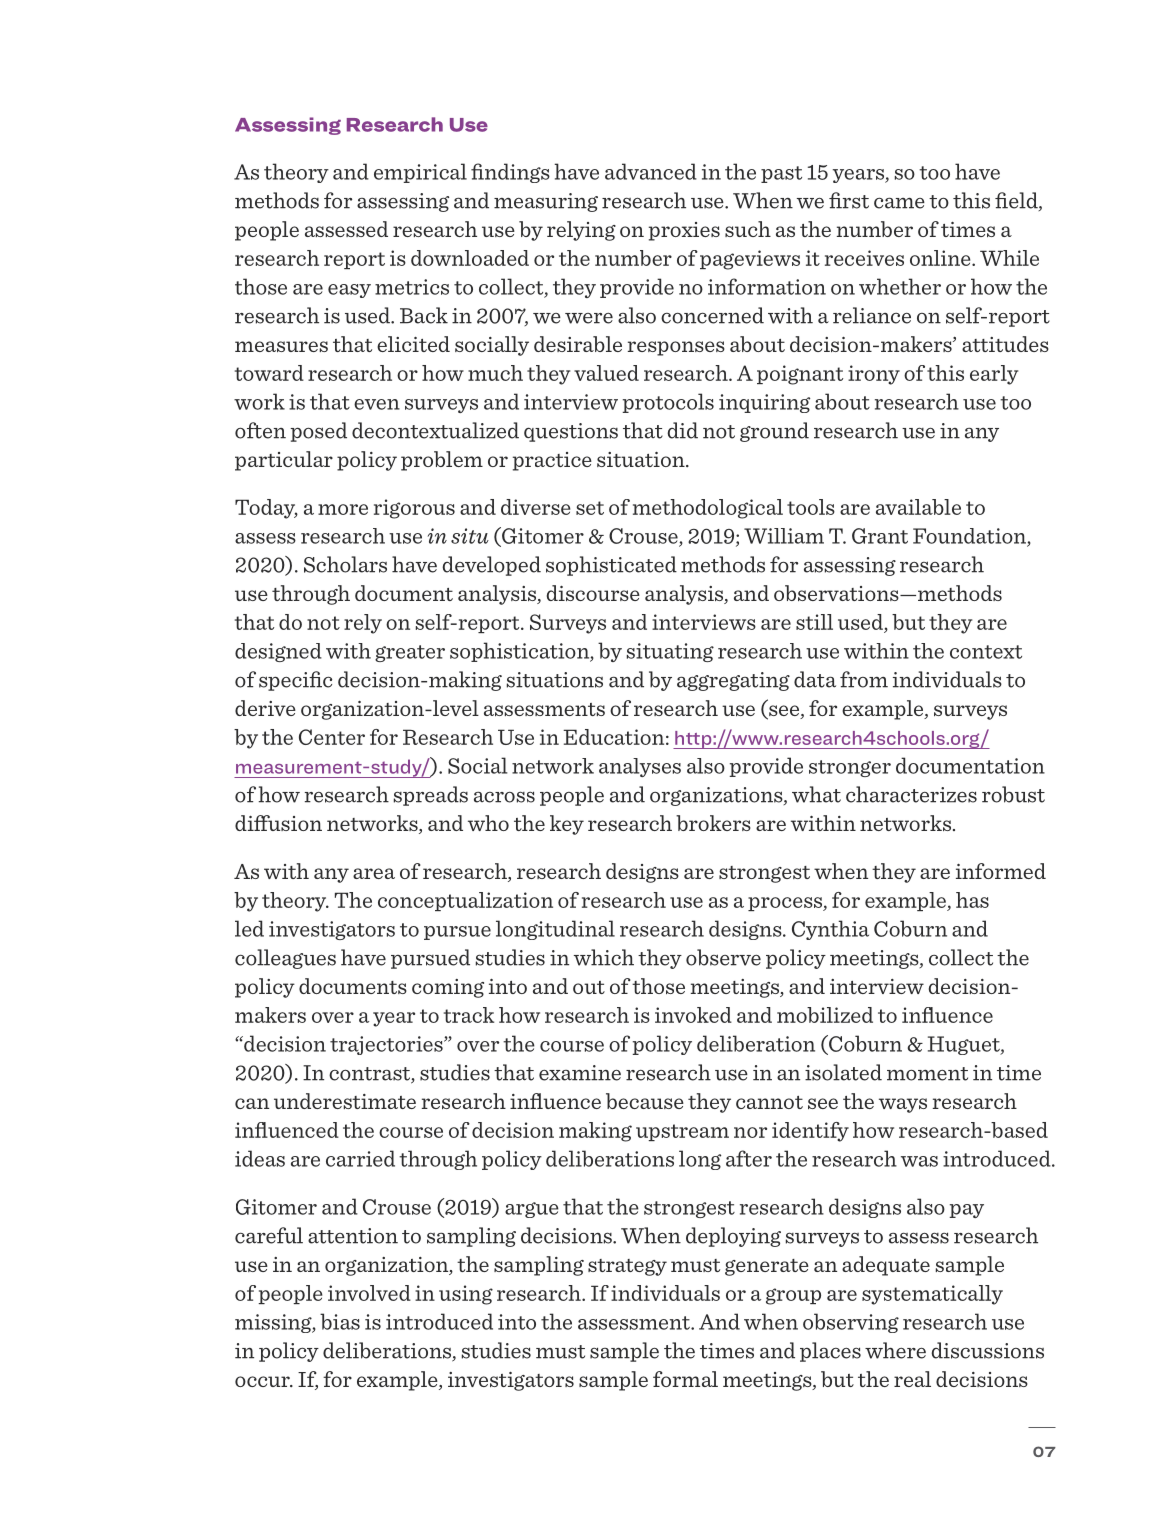 This screenshot has height=1518, width=1173. Describe the element at coordinates (590, 508) in the screenshot. I see `set` at that location.
